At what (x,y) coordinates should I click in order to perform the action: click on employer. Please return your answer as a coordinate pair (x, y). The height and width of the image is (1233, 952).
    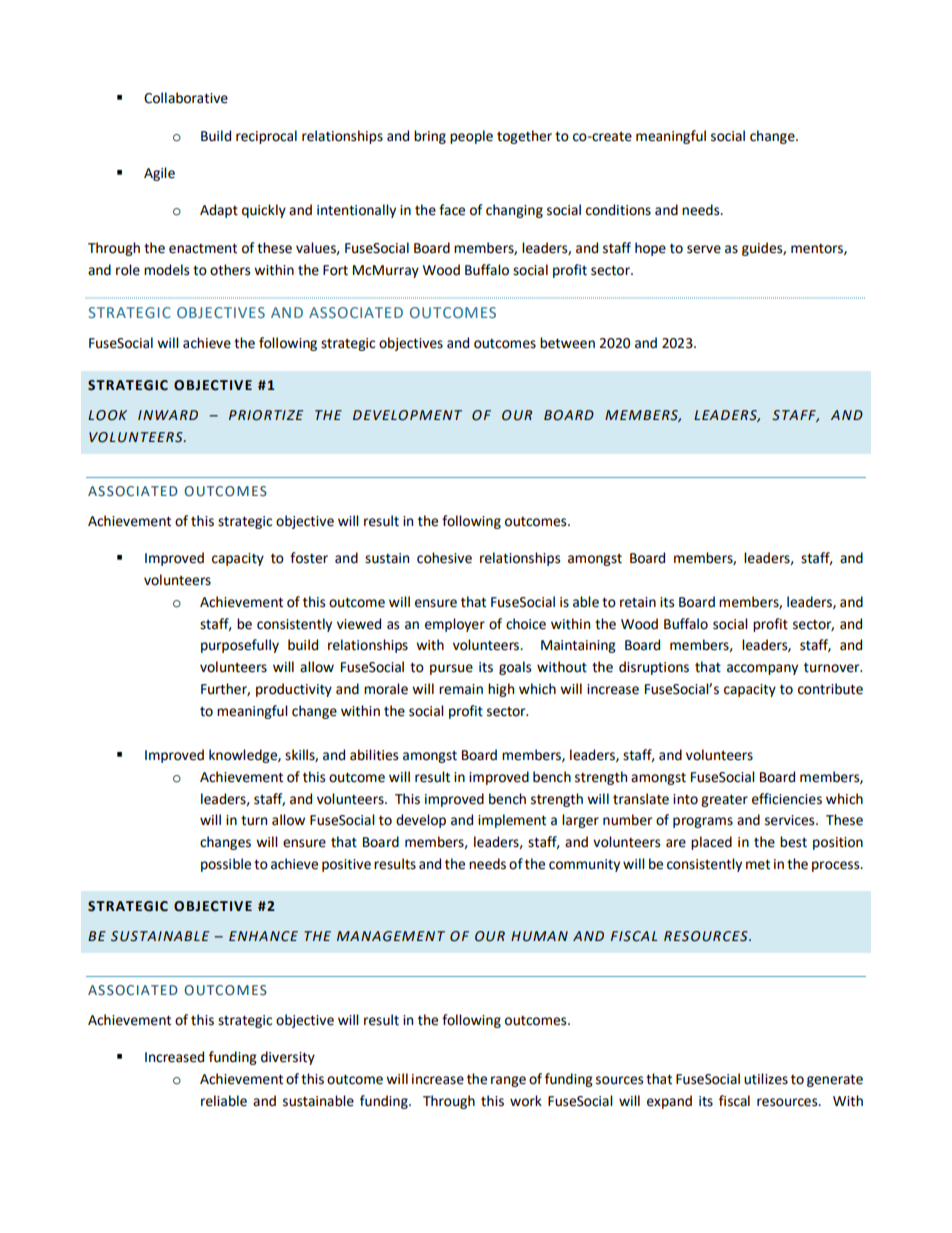
    Looking at the image, I should click on (455, 625).
